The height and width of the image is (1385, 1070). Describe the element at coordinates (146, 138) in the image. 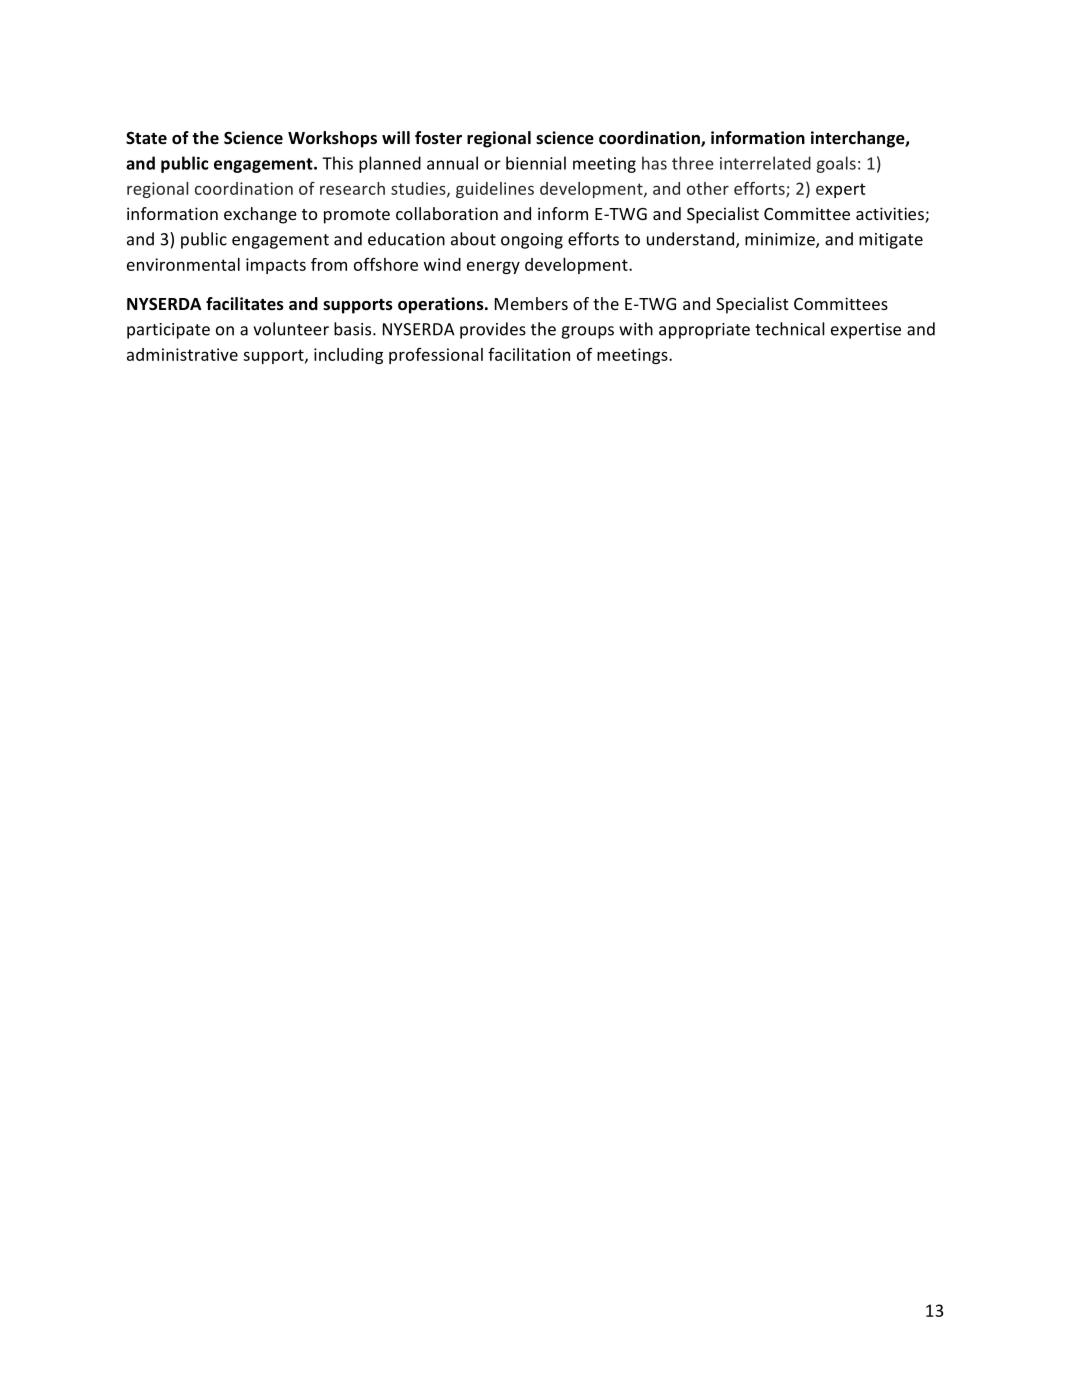

I see `State` at that location.
